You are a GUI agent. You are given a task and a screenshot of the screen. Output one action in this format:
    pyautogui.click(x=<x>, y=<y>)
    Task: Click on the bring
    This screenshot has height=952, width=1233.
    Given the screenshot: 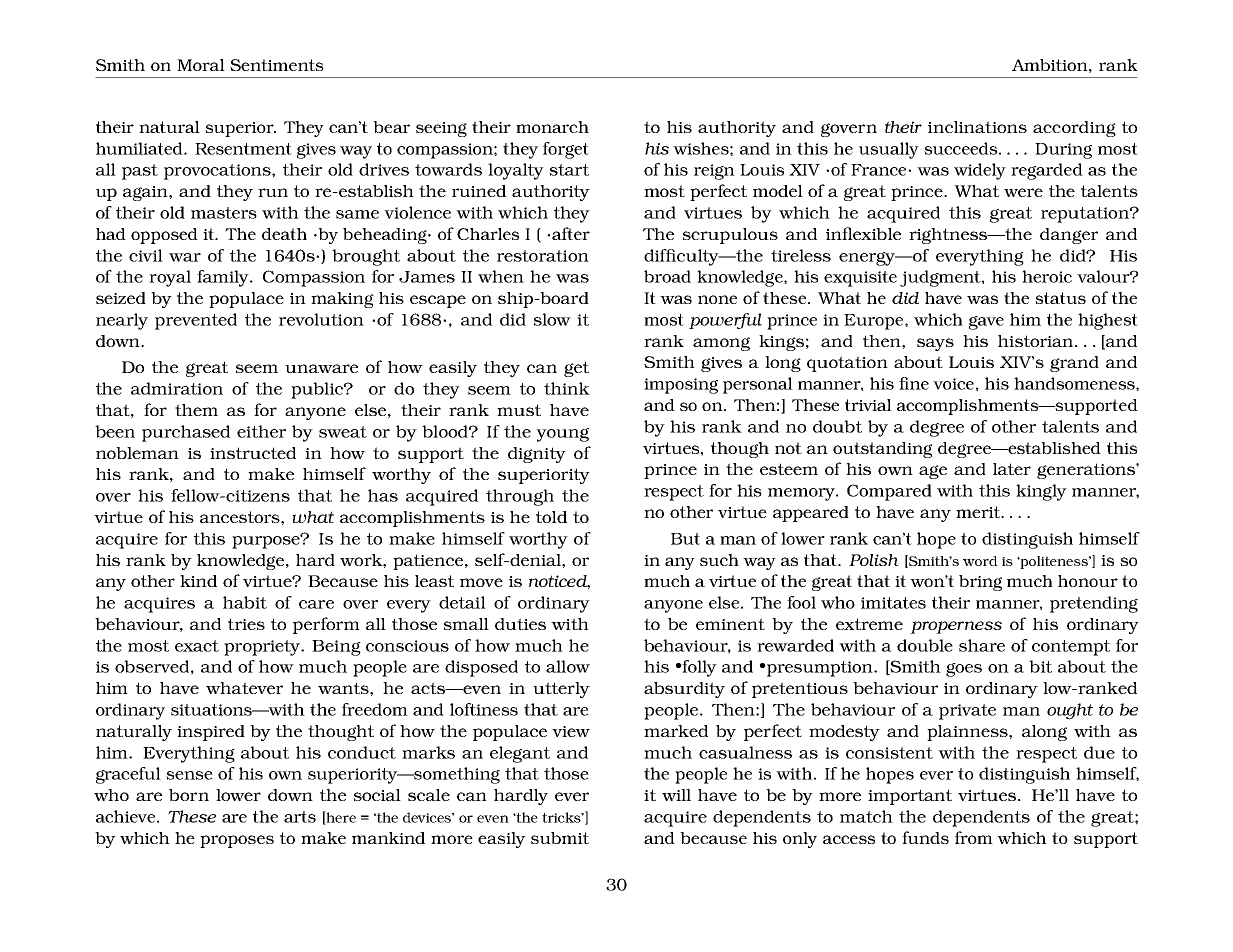 What is the action you would take?
    pyautogui.click(x=980, y=583)
